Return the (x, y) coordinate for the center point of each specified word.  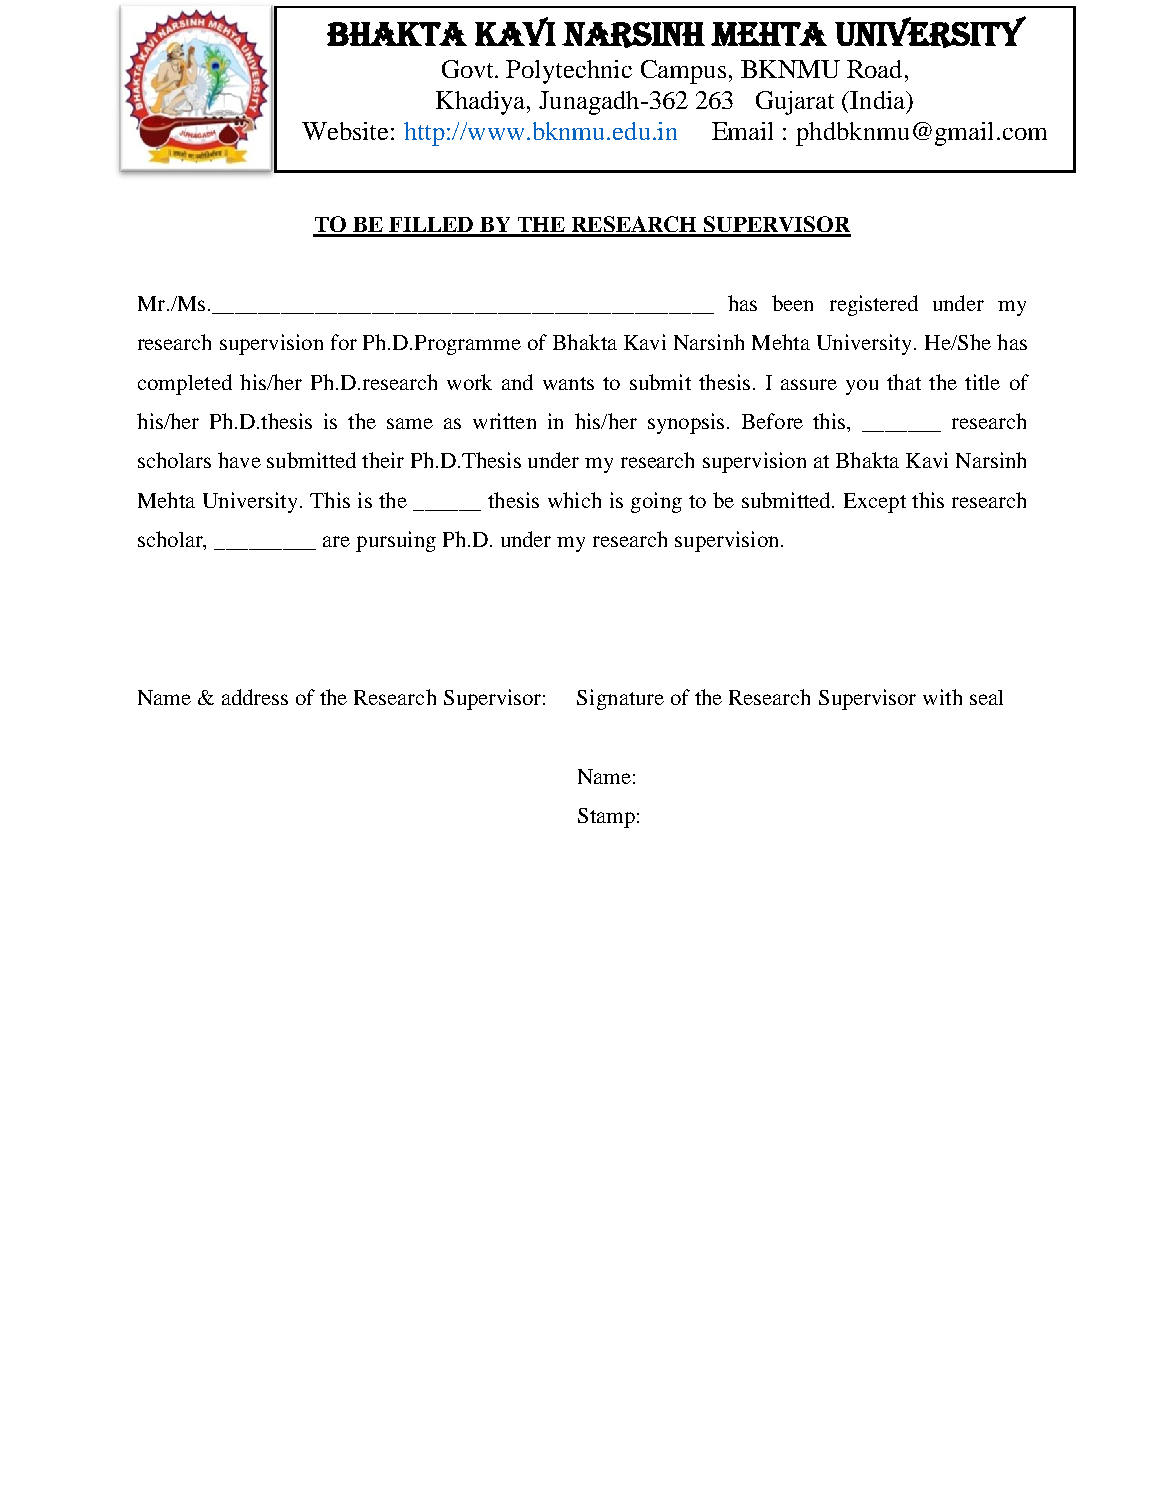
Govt (469, 69)
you (862, 387)
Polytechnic (569, 72)
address (255, 697)
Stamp (606, 818)
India (879, 101)
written (504, 421)
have (239, 460)
